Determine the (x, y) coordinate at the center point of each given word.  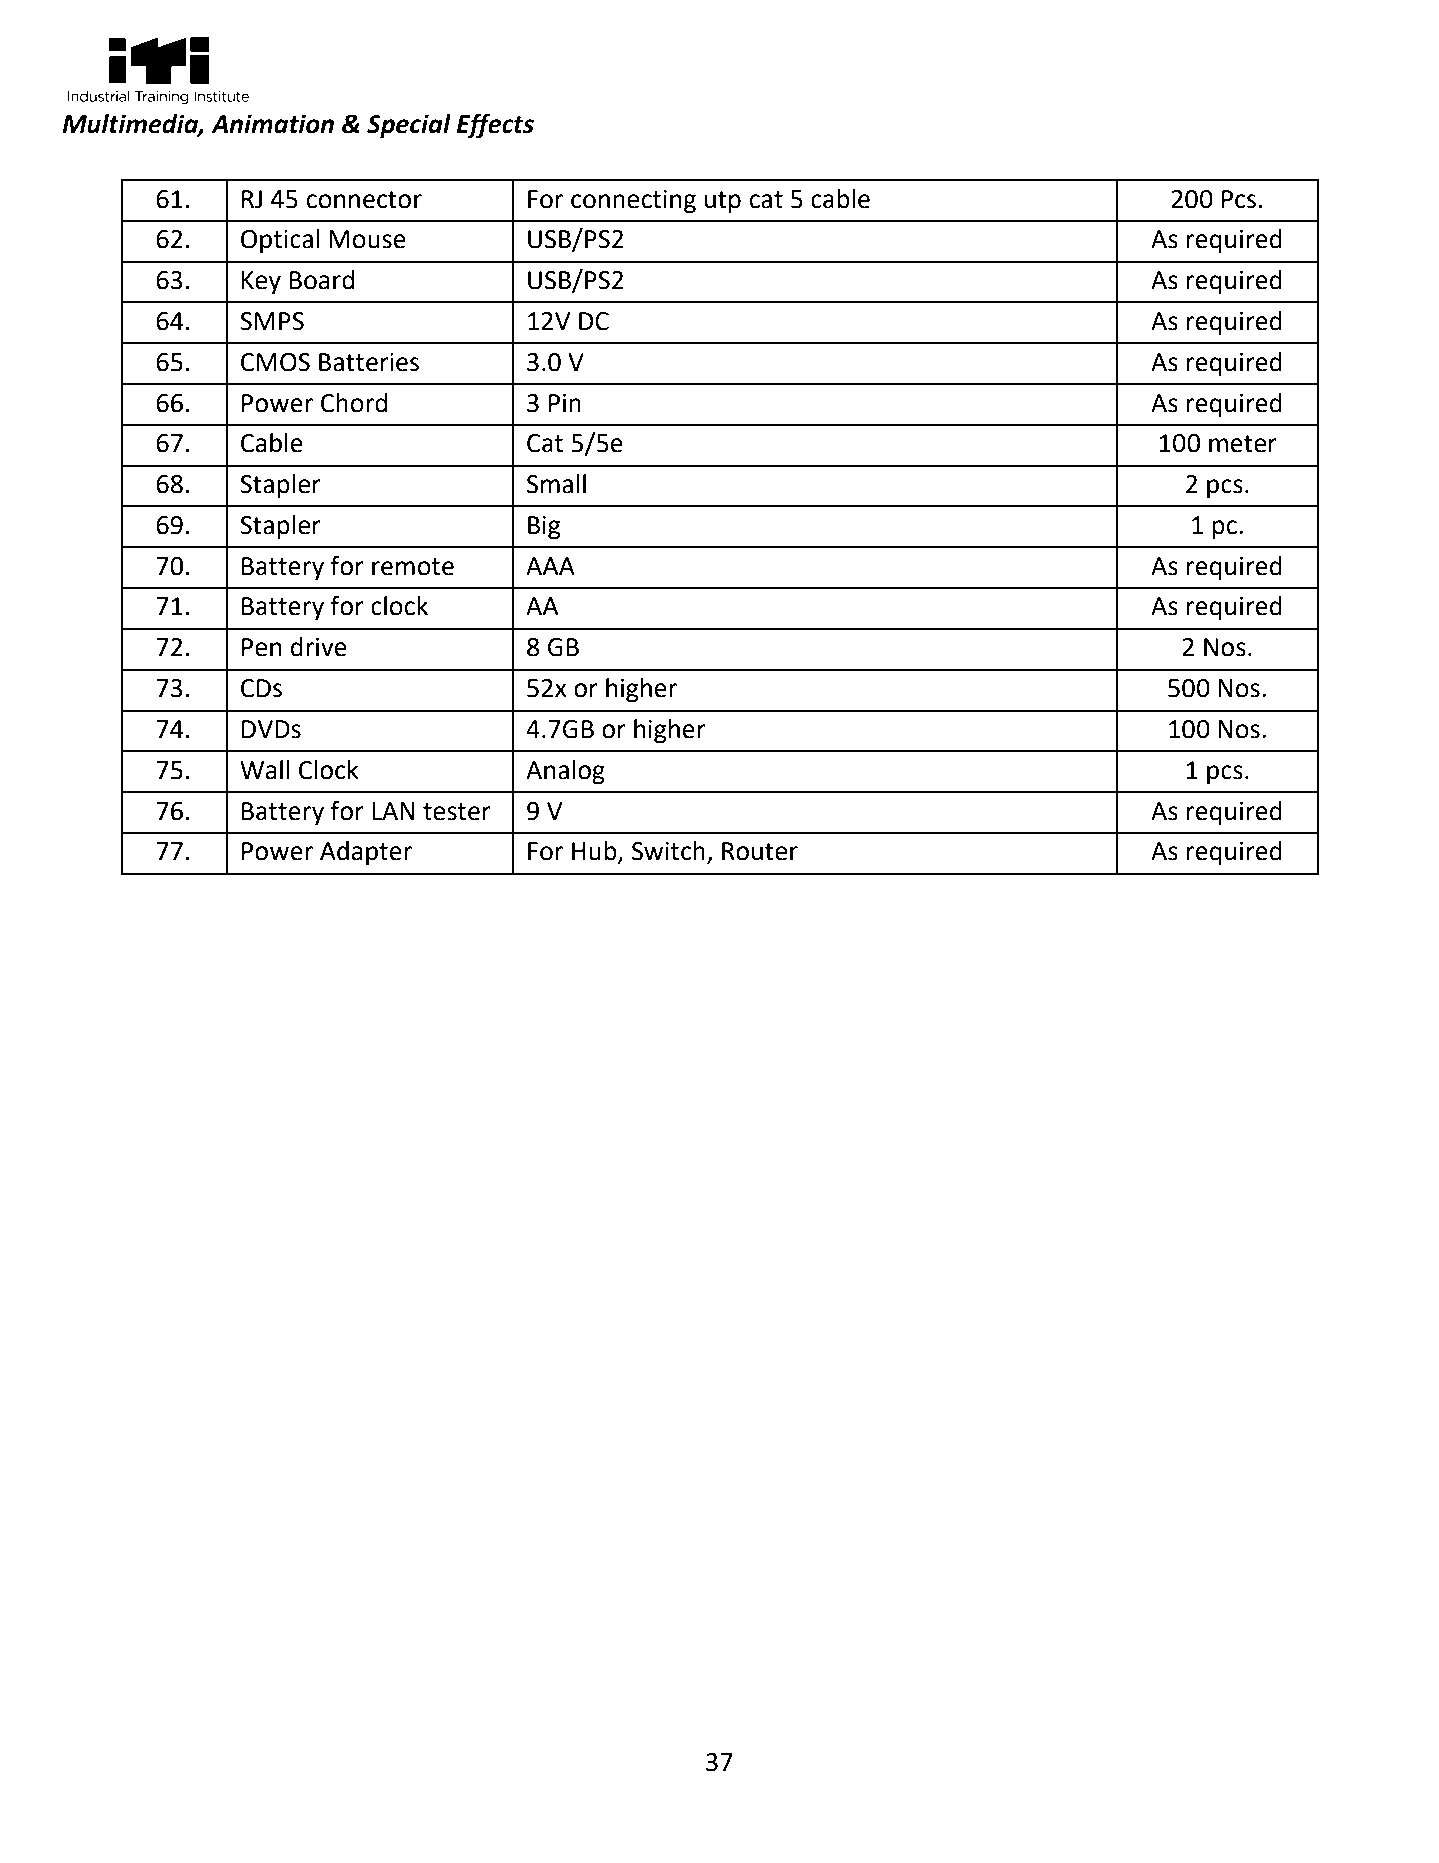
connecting (633, 202)
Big (544, 528)
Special (409, 126)
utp (723, 202)
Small (556, 484)
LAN (393, 811)
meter (1243, 444)
